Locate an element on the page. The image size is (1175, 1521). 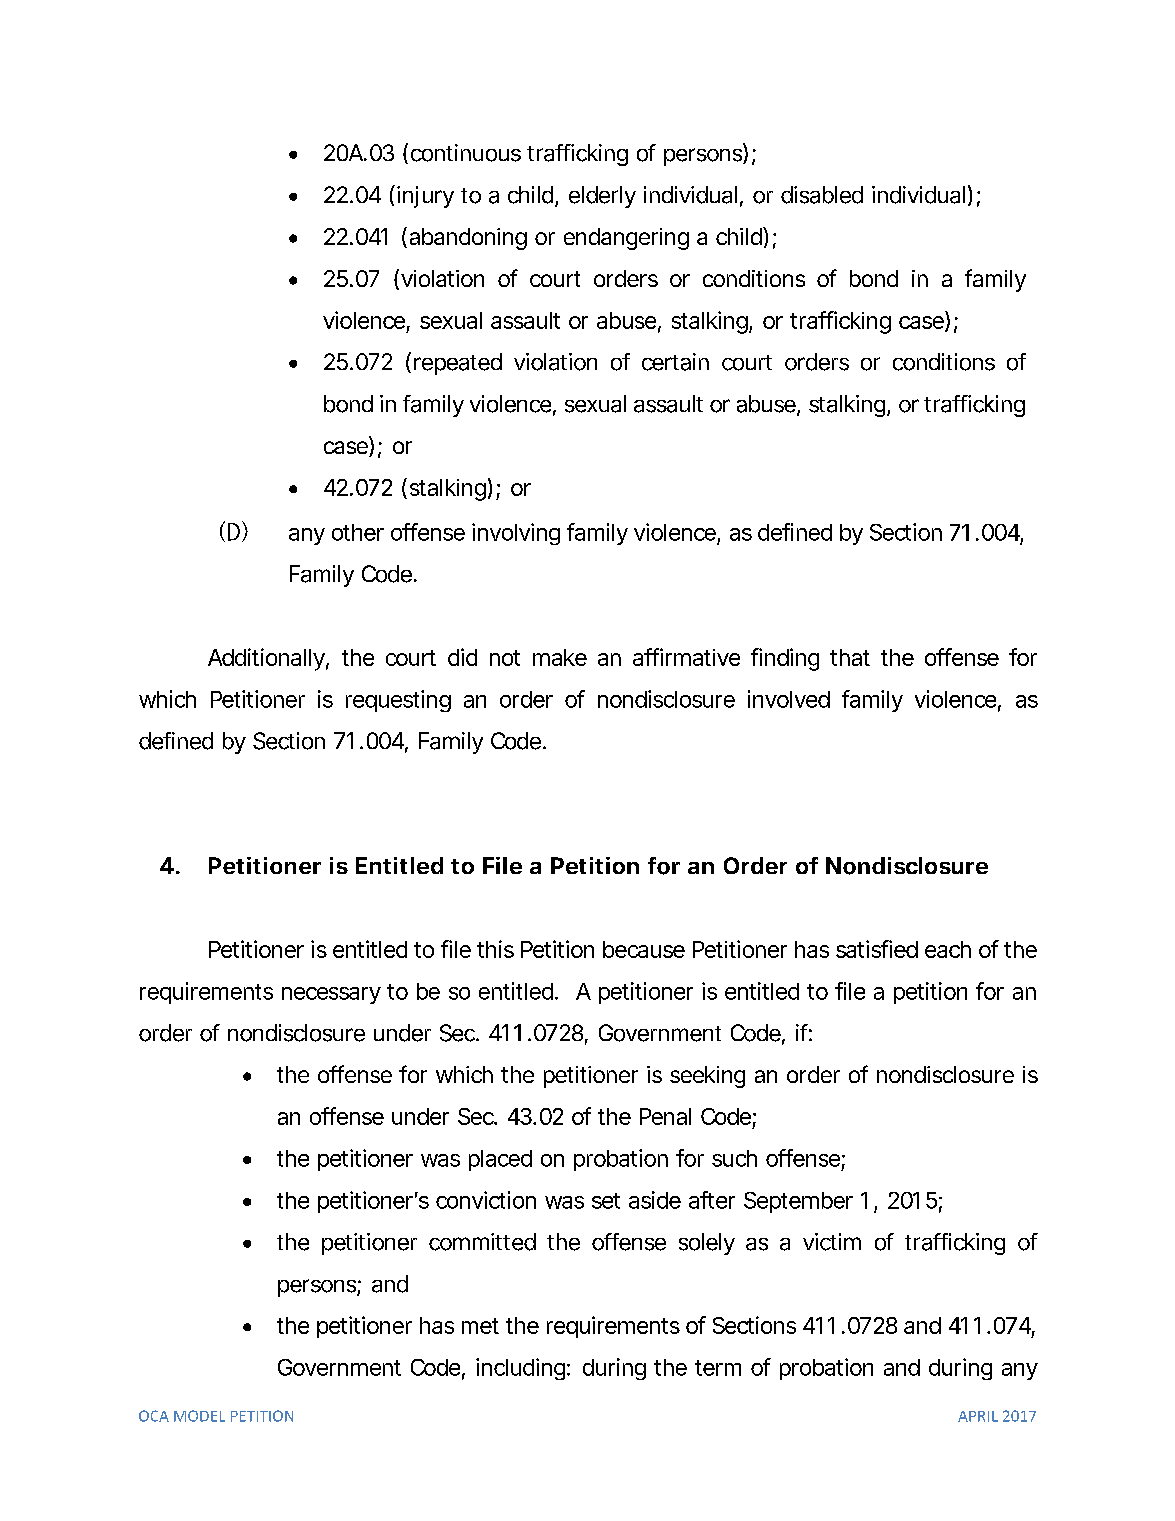
Penal is located at coordinates (665, 1116).
